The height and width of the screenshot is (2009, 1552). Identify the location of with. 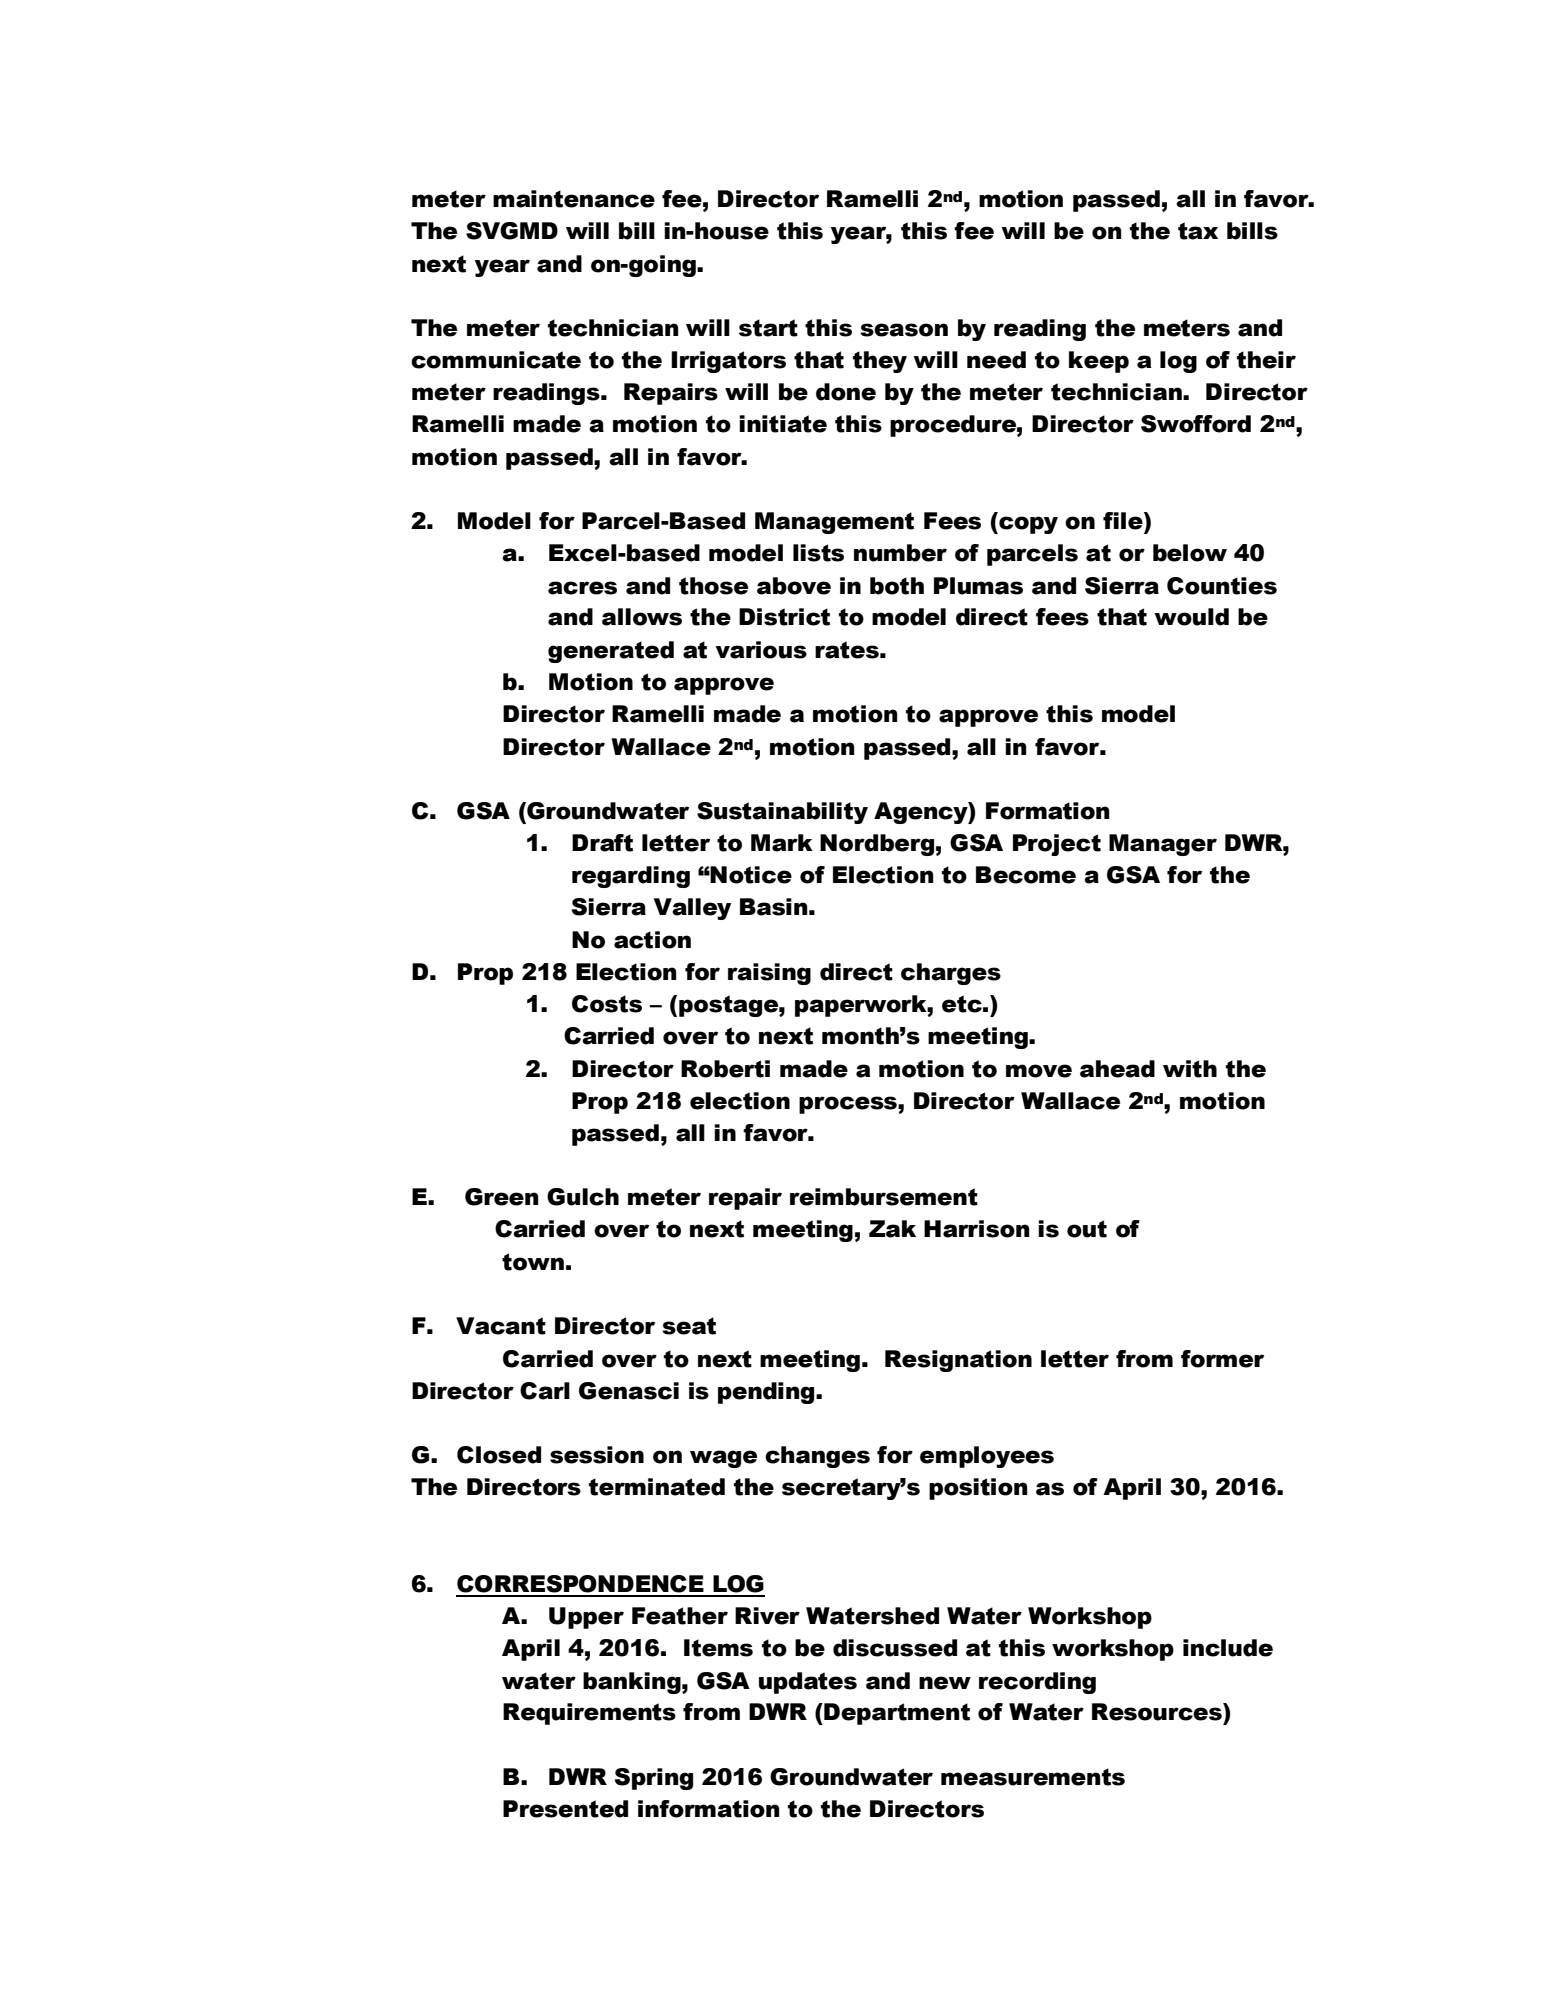
(1190, 1069).
